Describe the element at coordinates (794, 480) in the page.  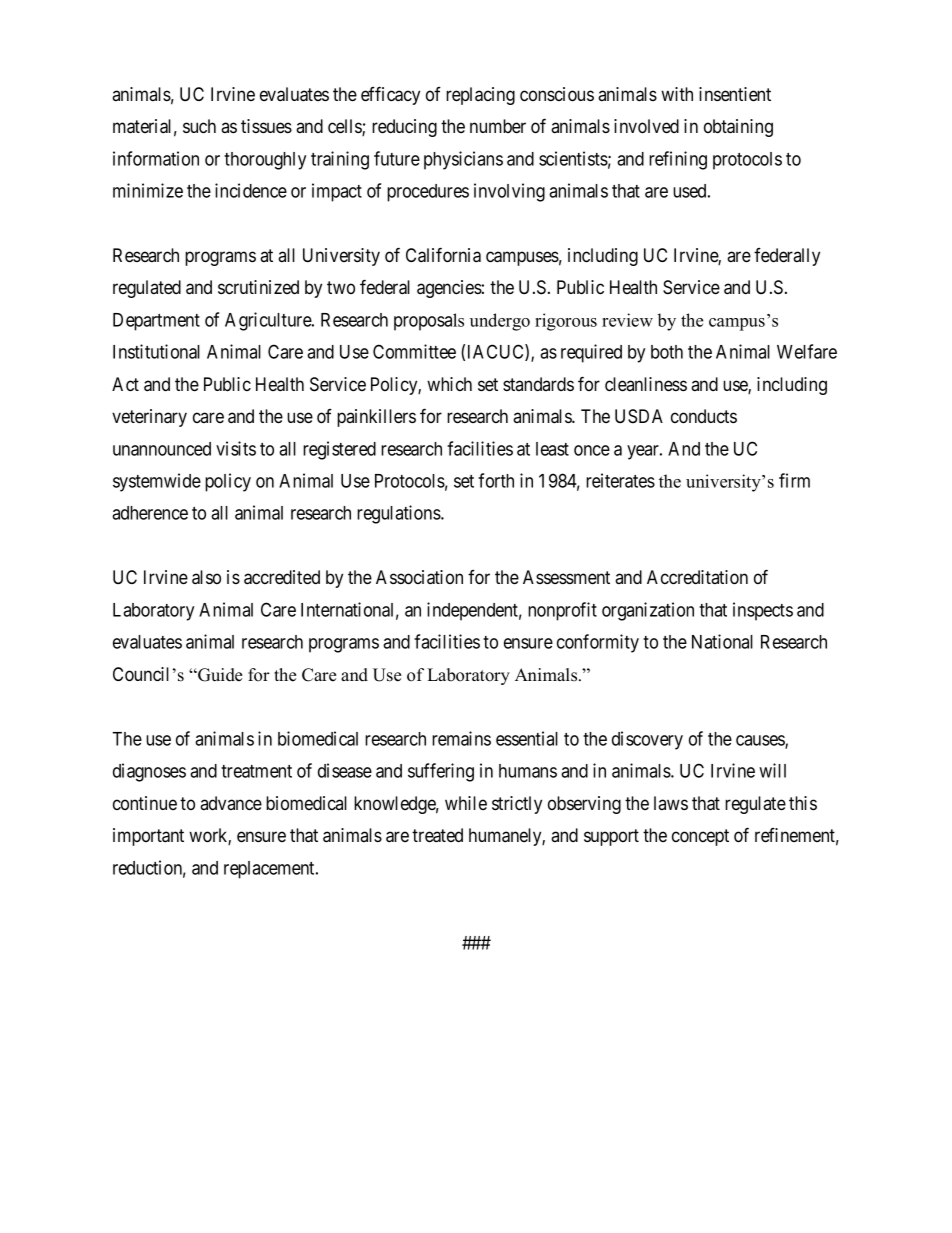
I see `firm` at that location.
